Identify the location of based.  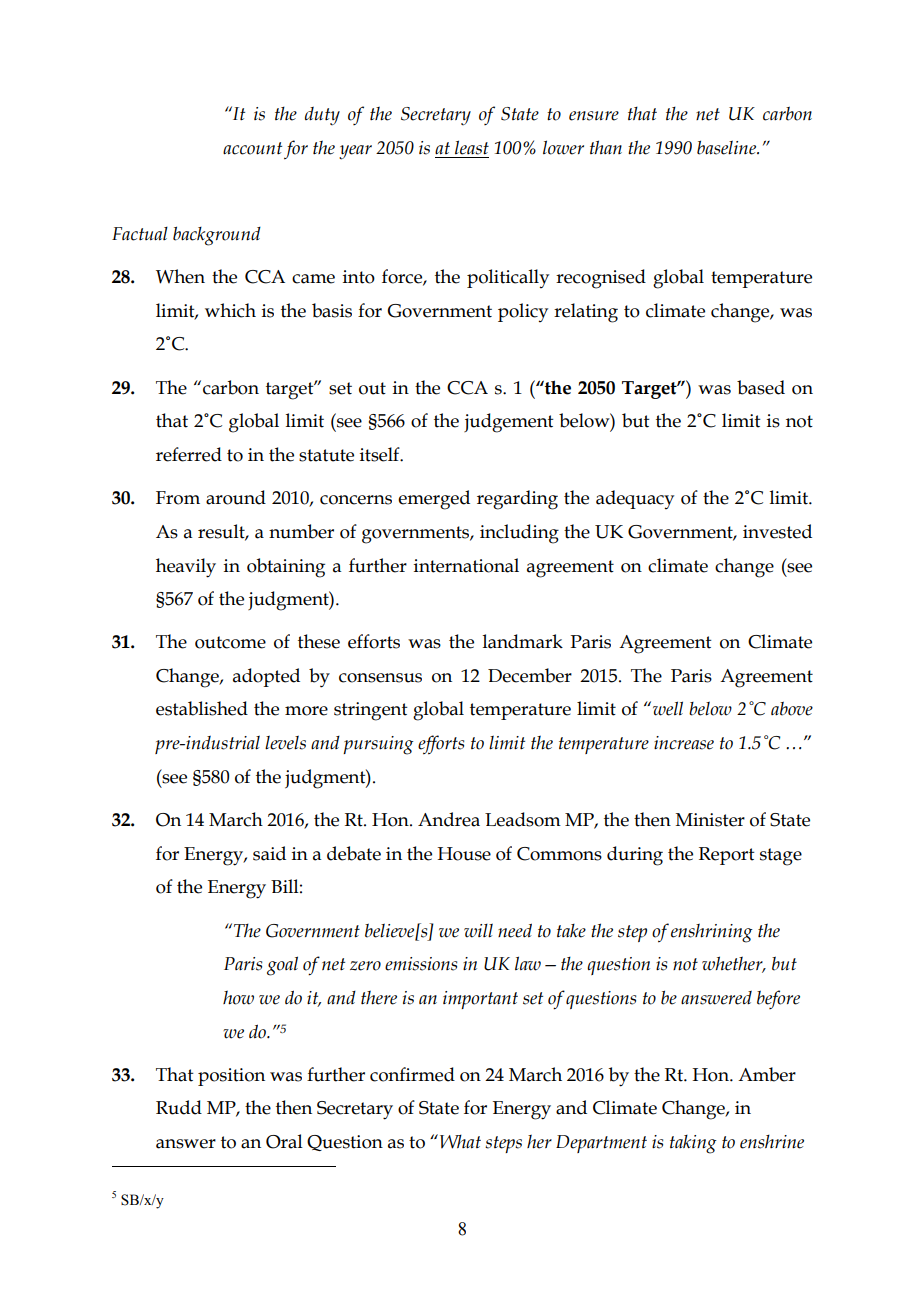
(761, 387).
